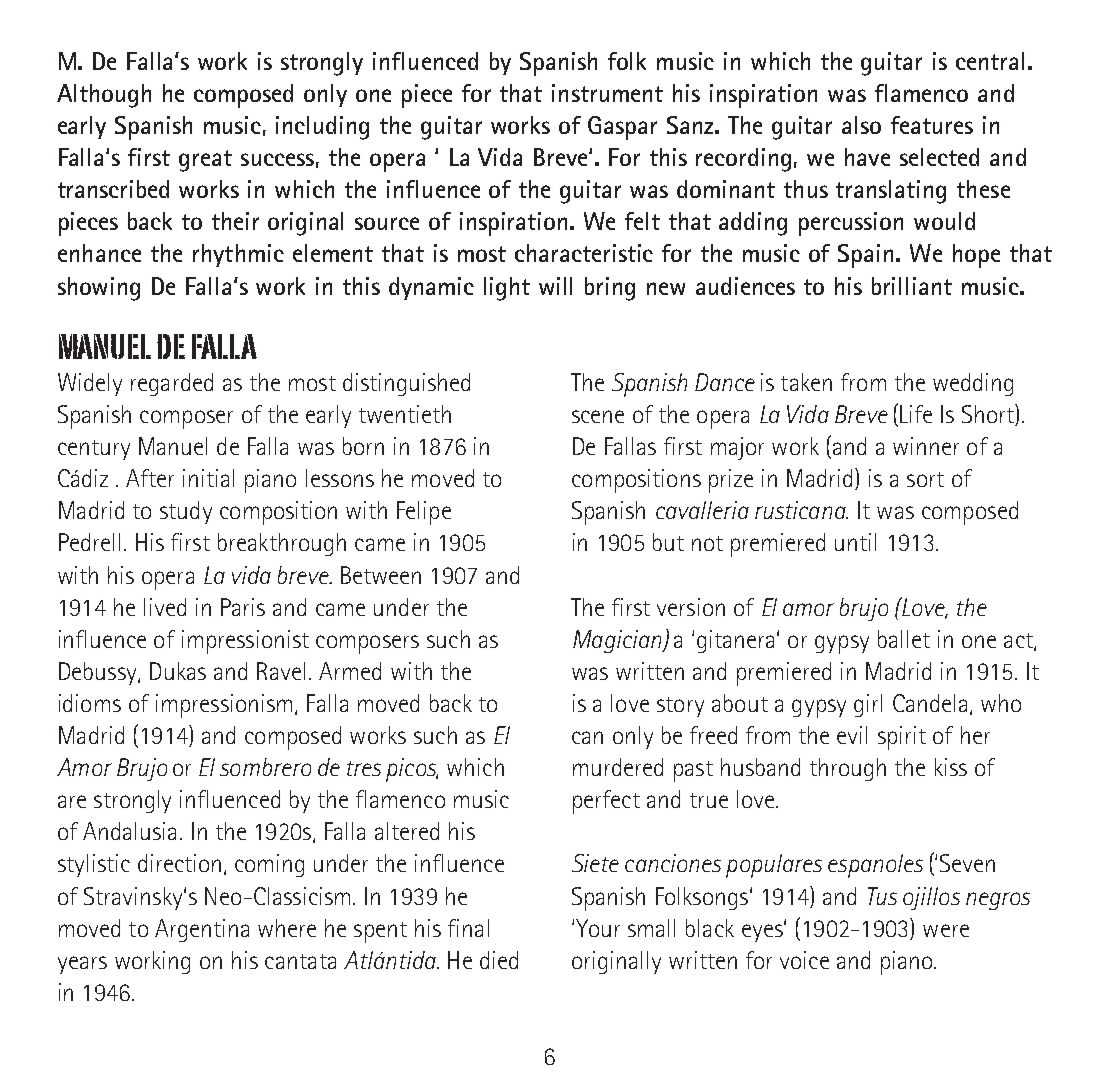 The width and height of the image is (1101, 1092). Describe the element at coordinates (607, 93) in the image. I see `instrument` at that location.
